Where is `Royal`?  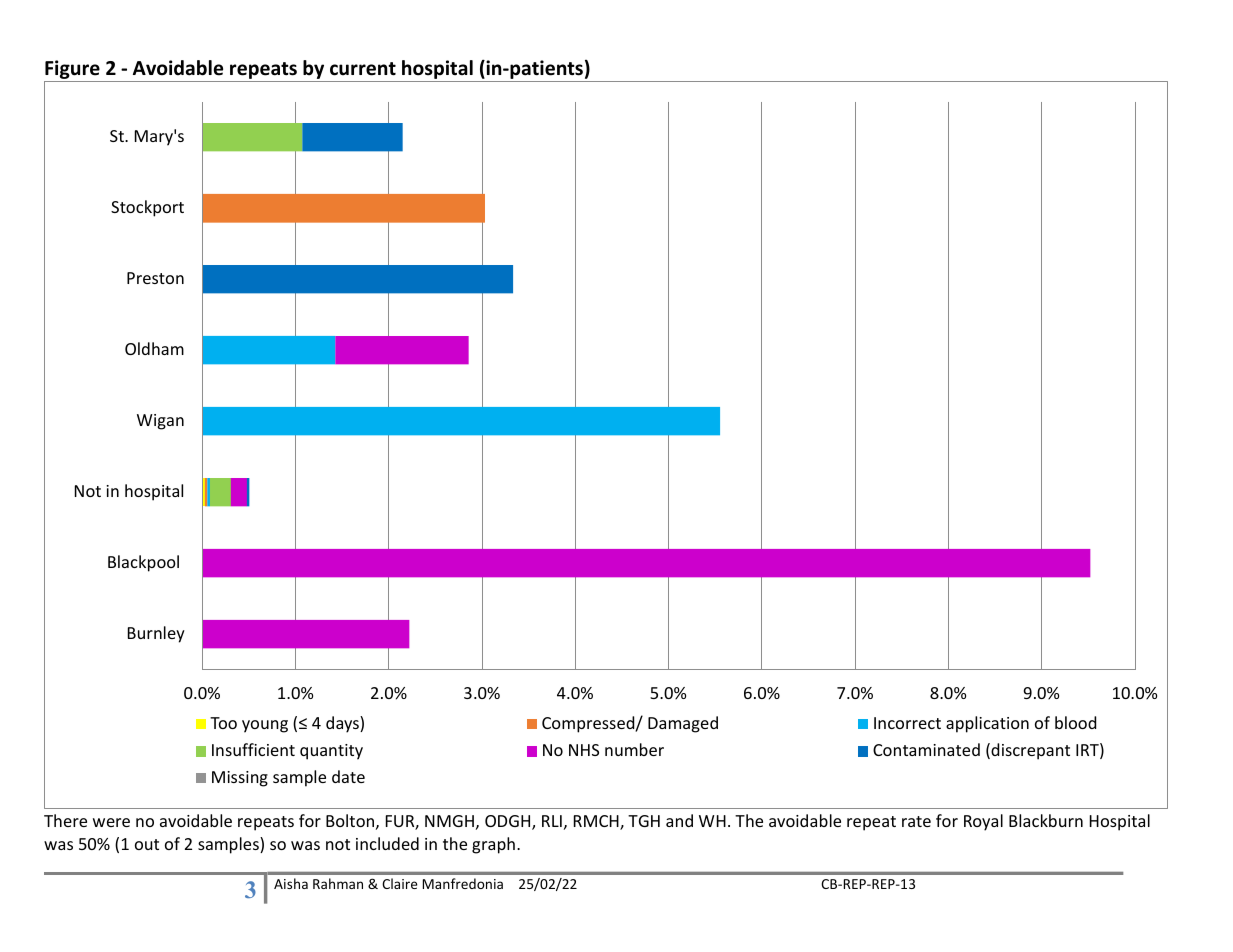 Royal is located at coordinates (983, 822).
